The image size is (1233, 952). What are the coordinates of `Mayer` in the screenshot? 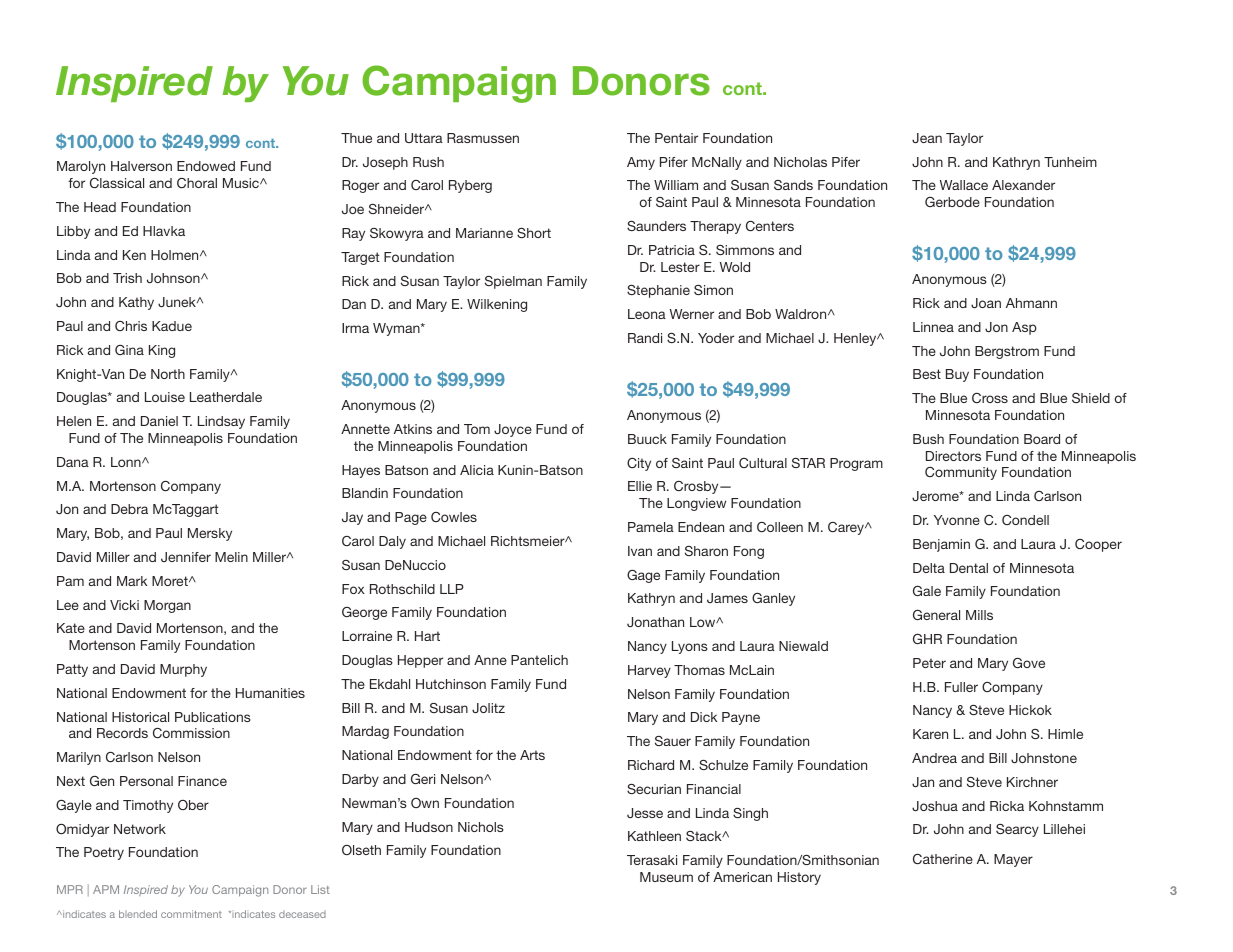 It's located at (1013, 860).
